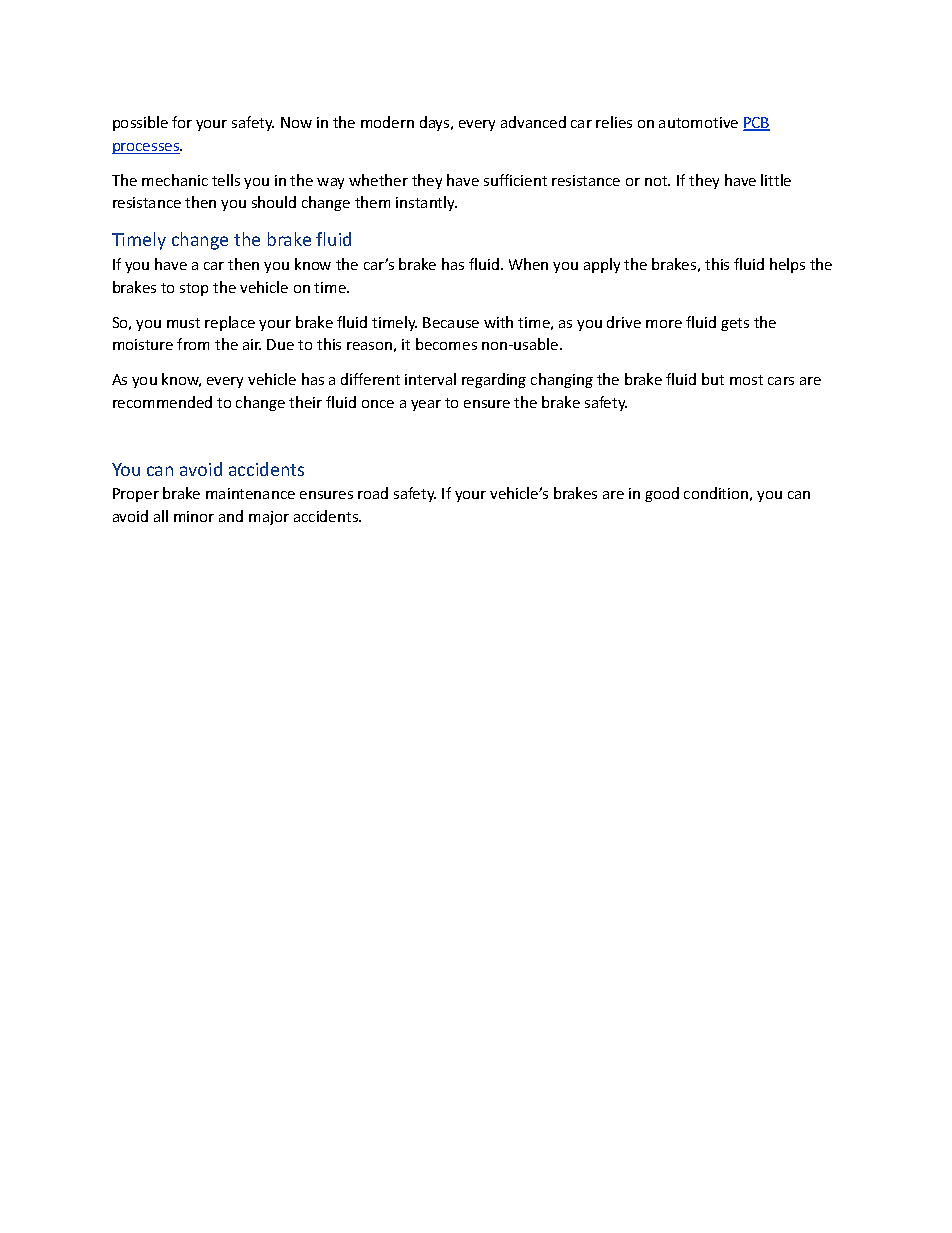  What do you see at coordinates (373, 493) in the screenshot?
I see `road` at bounding box center [373, 493].
